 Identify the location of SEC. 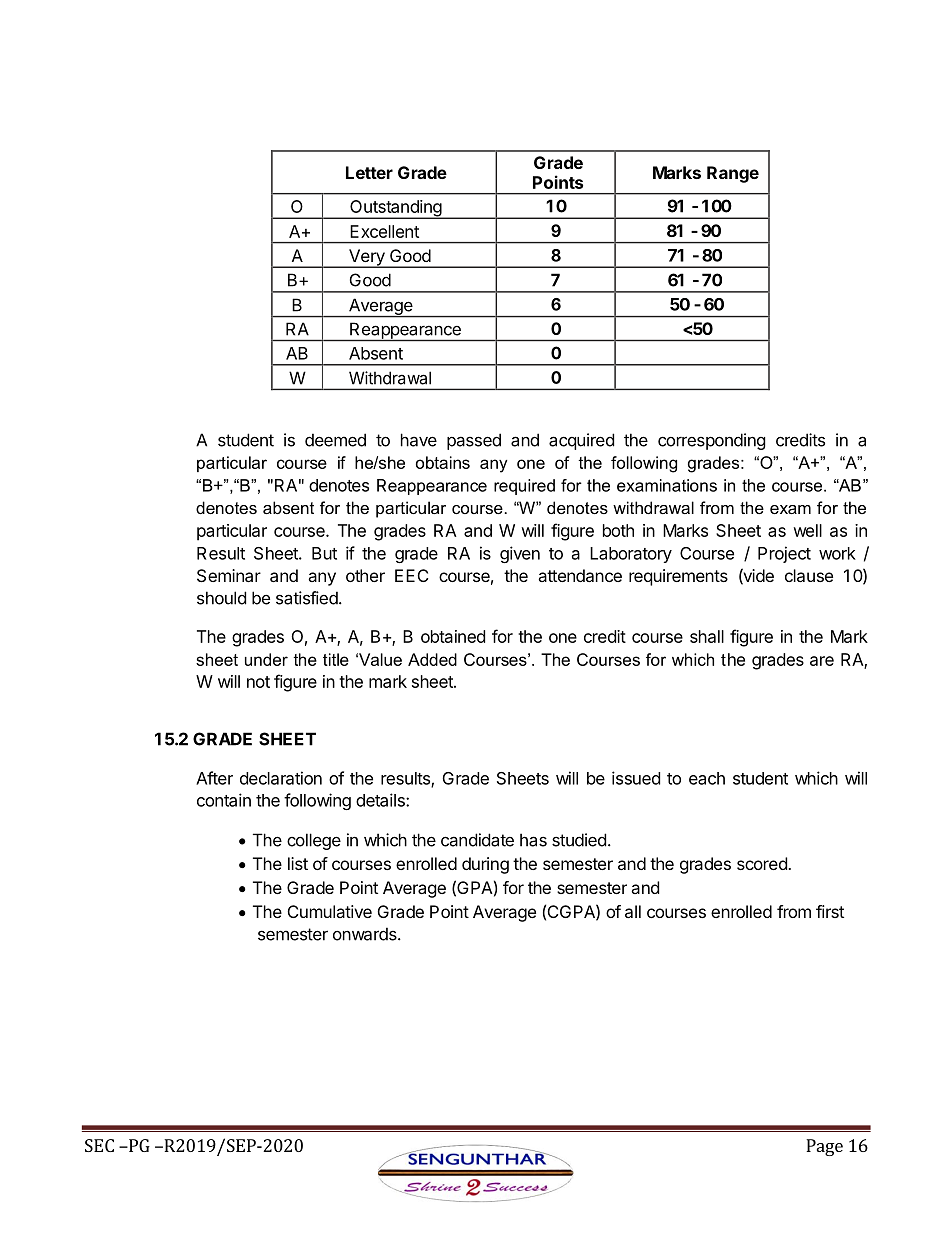
(99, 1145).
